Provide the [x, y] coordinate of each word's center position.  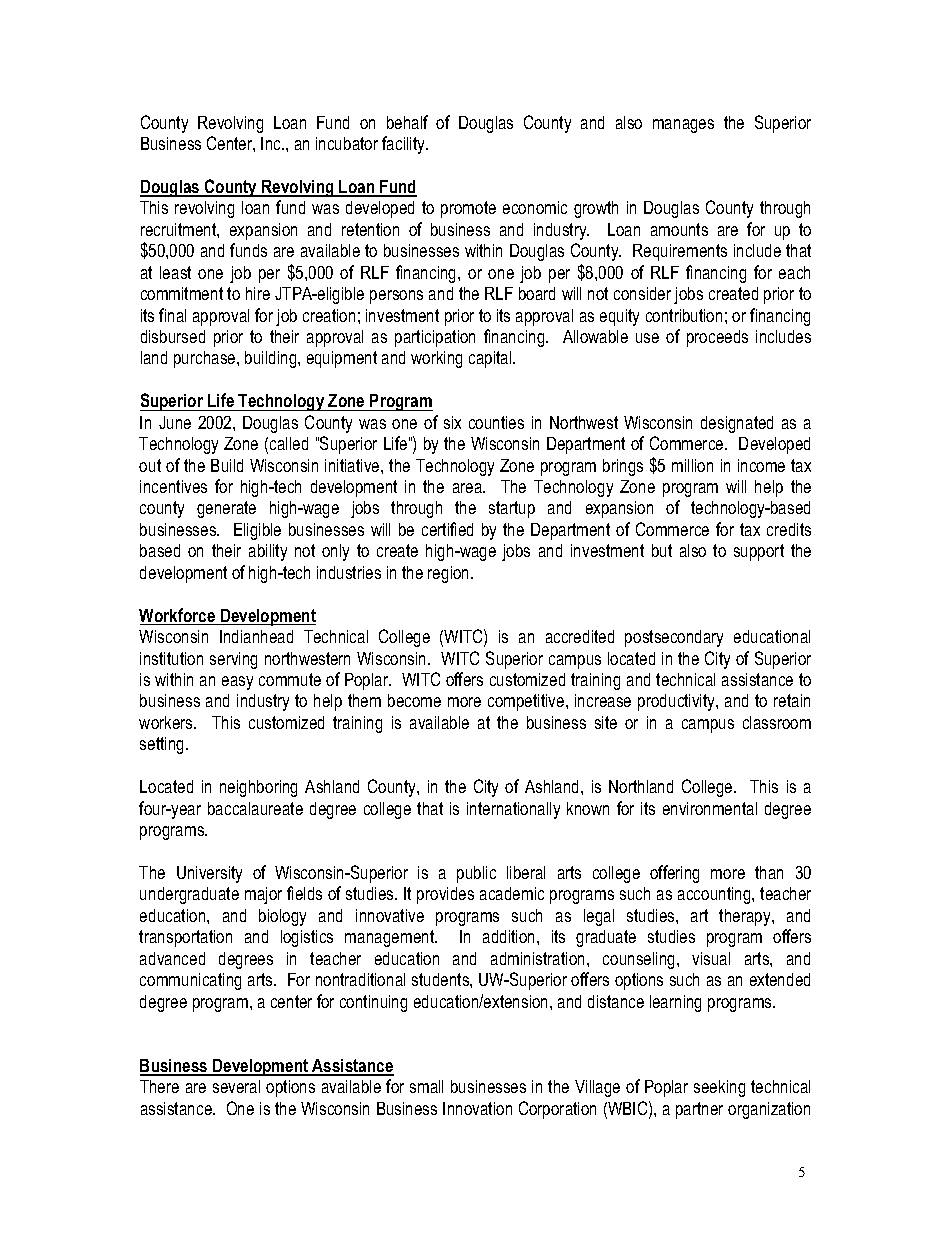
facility [405, 145]
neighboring [258, 788]
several [236, 1086]
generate [226, 509]
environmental [710, 808]
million [692, 465]
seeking [719, 1088]
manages [683, 126]
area [468, 488]
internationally [513, 810]
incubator [347, 143]
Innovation [477, 1108]
